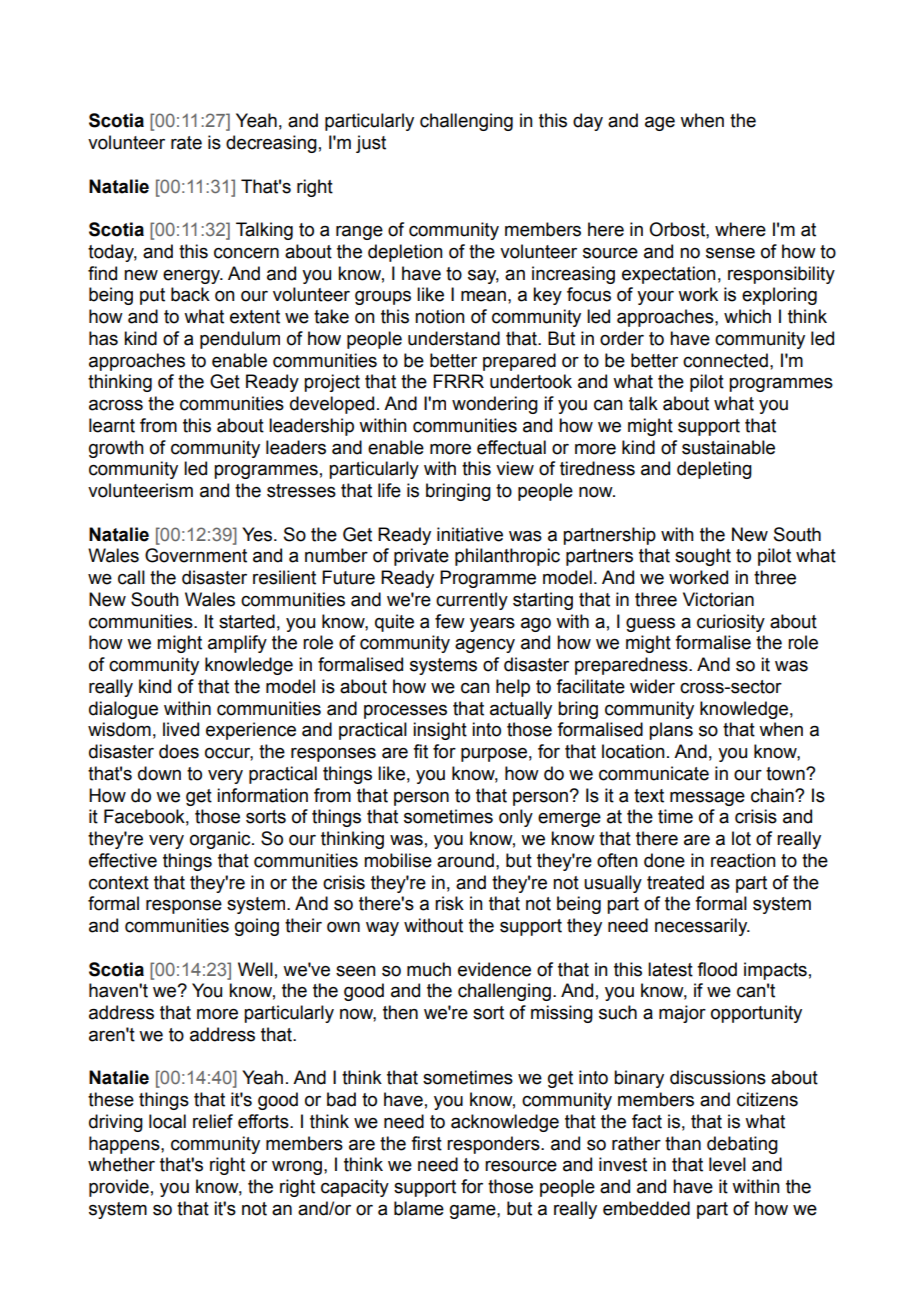 The image size is (924, 1308). What do you see at coordinates (371, 144) in the screenshot?
I see `just` at bounding box center [371, 144].
